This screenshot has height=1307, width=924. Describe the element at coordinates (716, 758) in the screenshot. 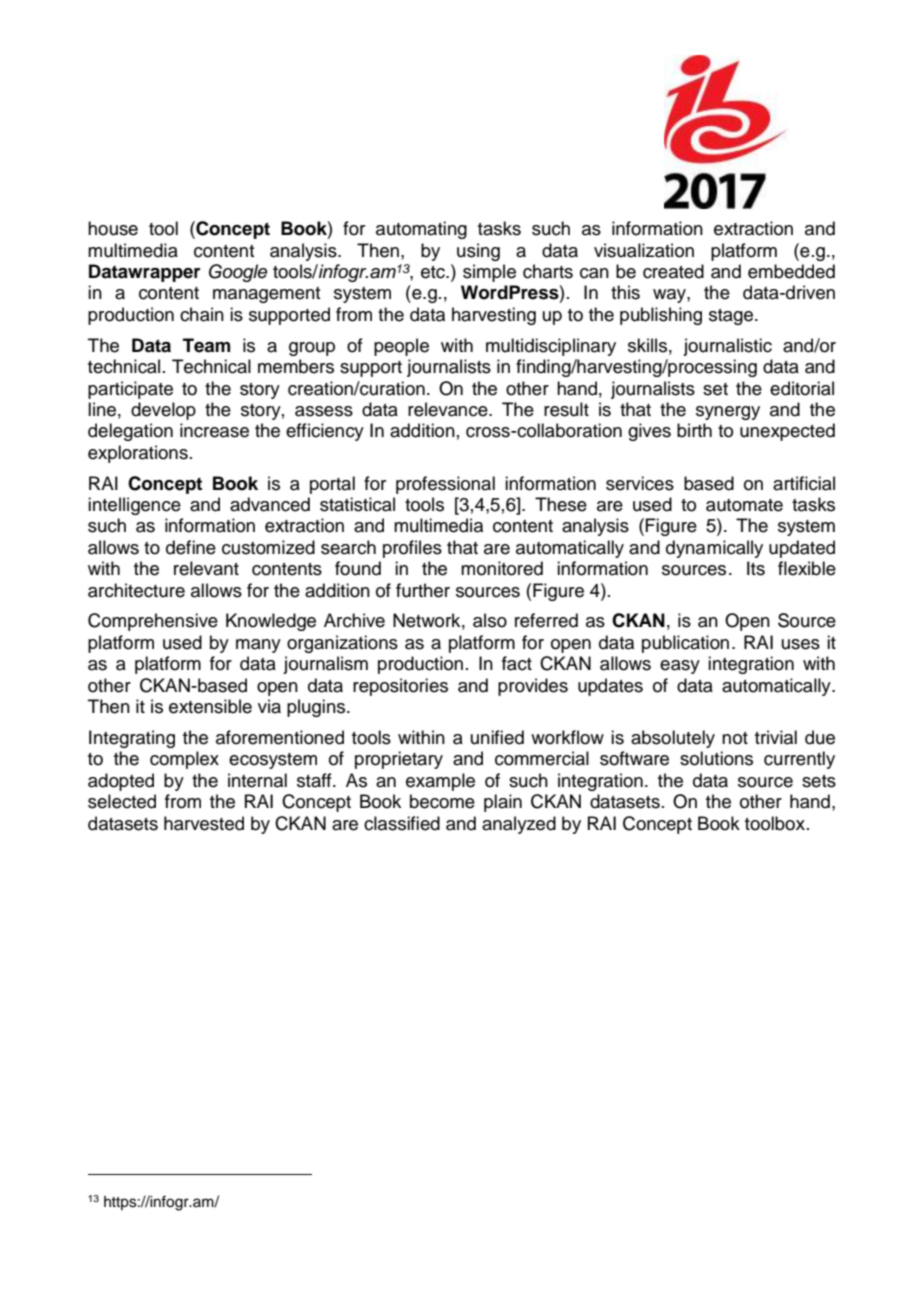

I see `solutions` at that location.
